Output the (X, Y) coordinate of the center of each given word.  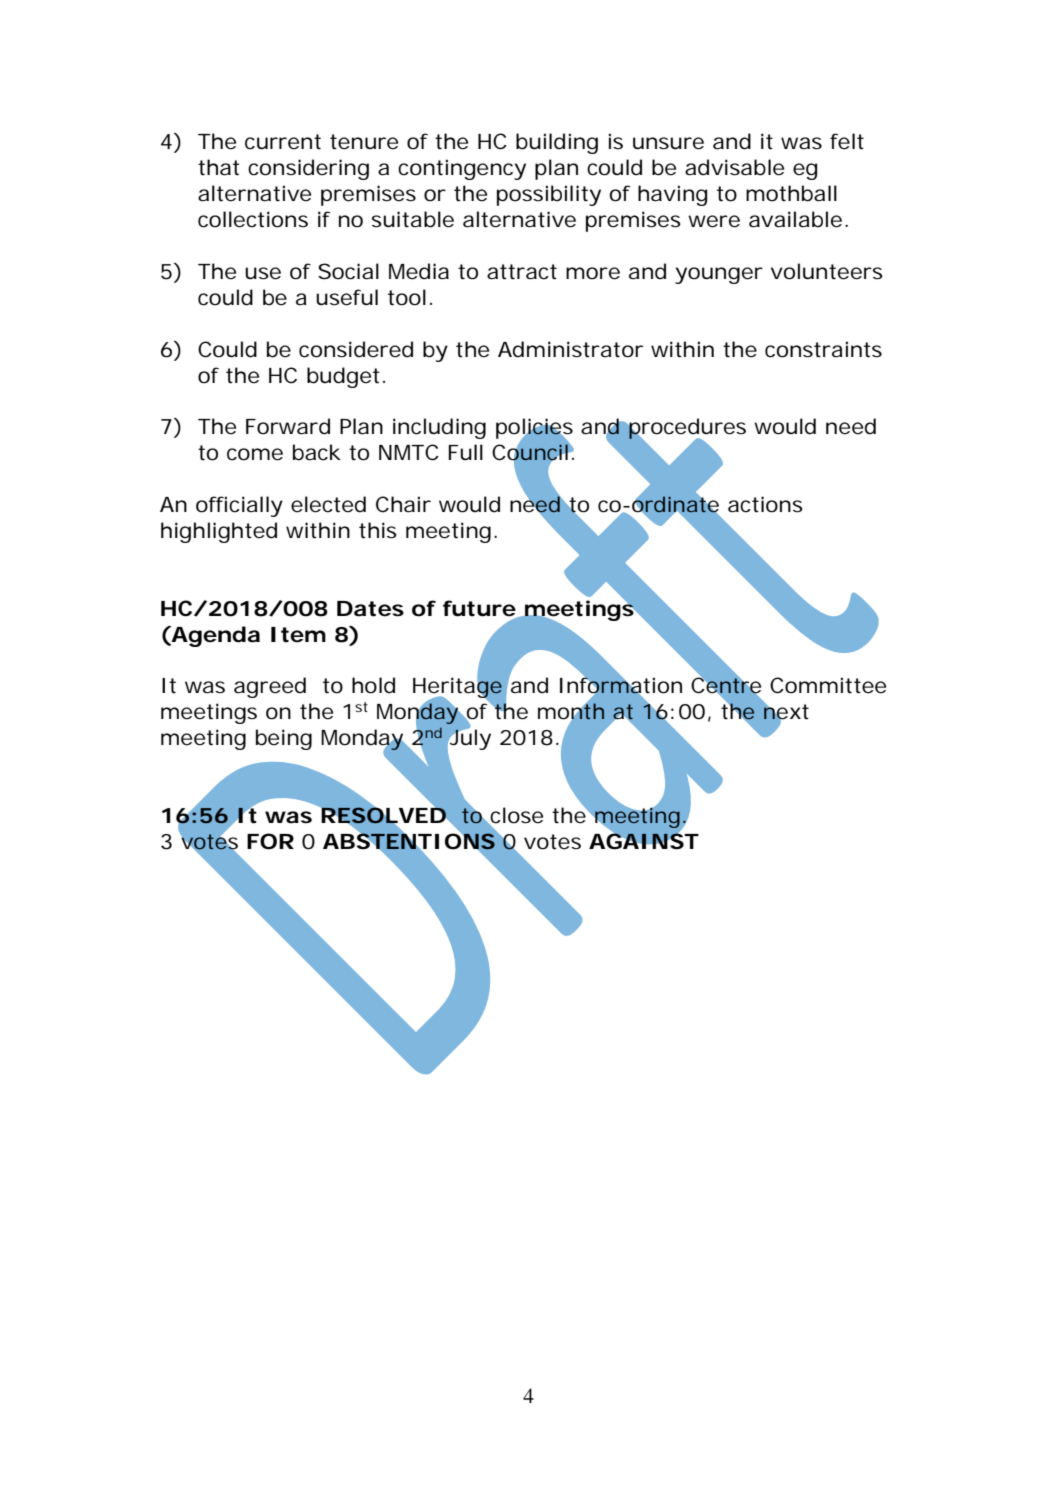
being (284, 739)
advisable (734, 167)
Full (466, 452)
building (557, 143)
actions (765, 504)
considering (308, 169)
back (317, 452)
